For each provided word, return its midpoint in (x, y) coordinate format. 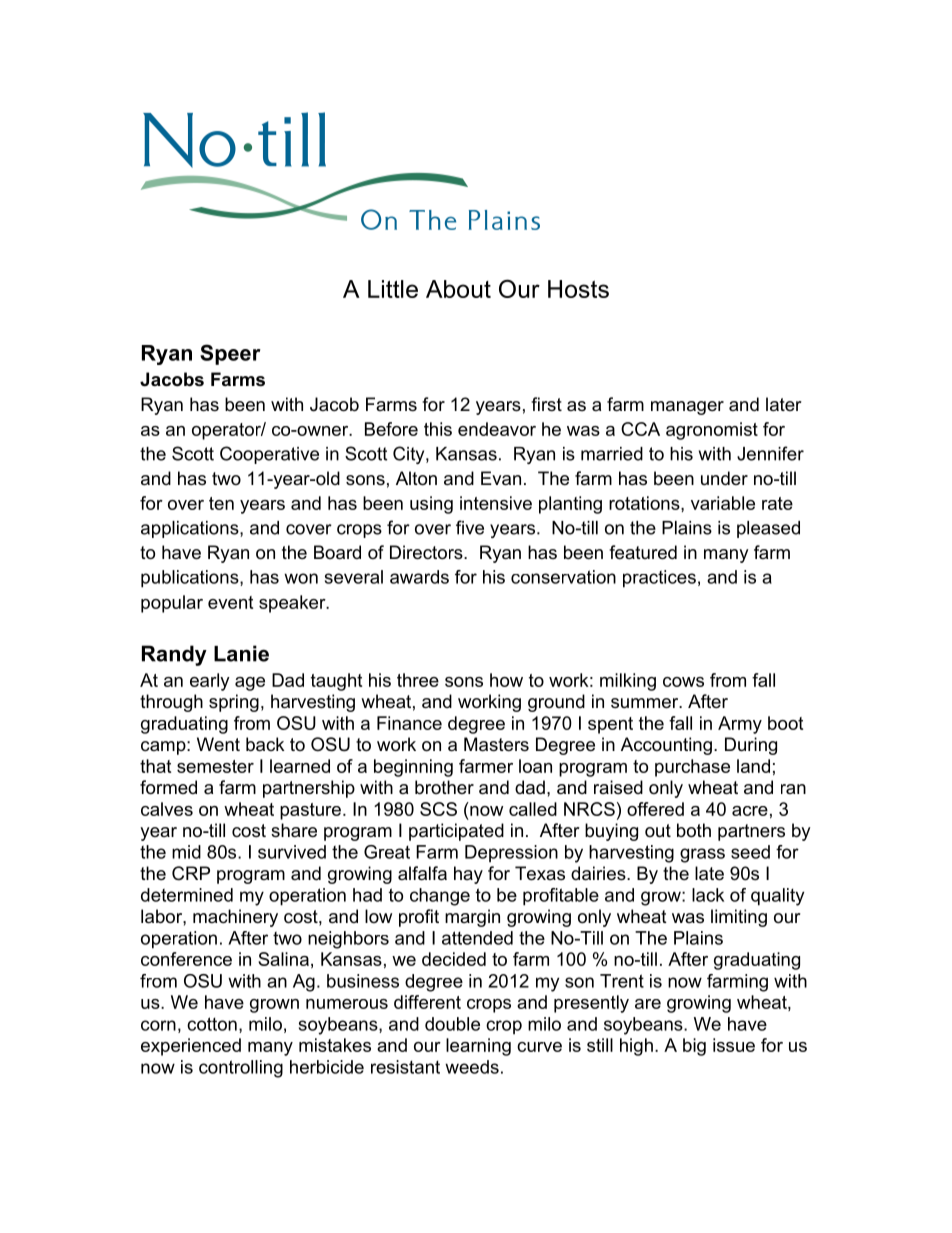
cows (683, 682)
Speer (230, 354)
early (210, 682)
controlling (241, 1069)
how (506, 680)
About (458, 289)
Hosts (578, 289)
